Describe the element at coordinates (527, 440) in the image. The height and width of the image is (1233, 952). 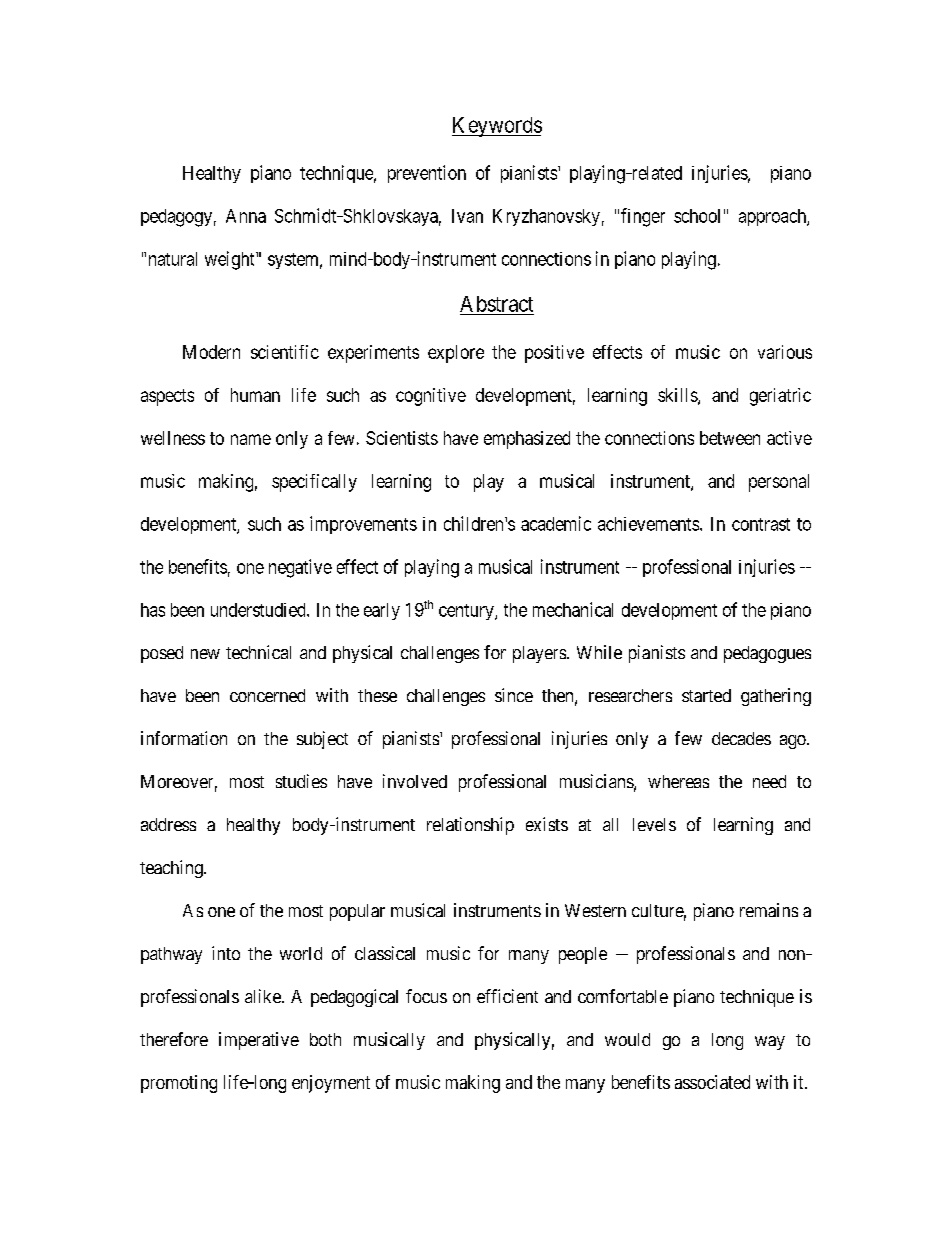
I see `emphasized` at that location.
